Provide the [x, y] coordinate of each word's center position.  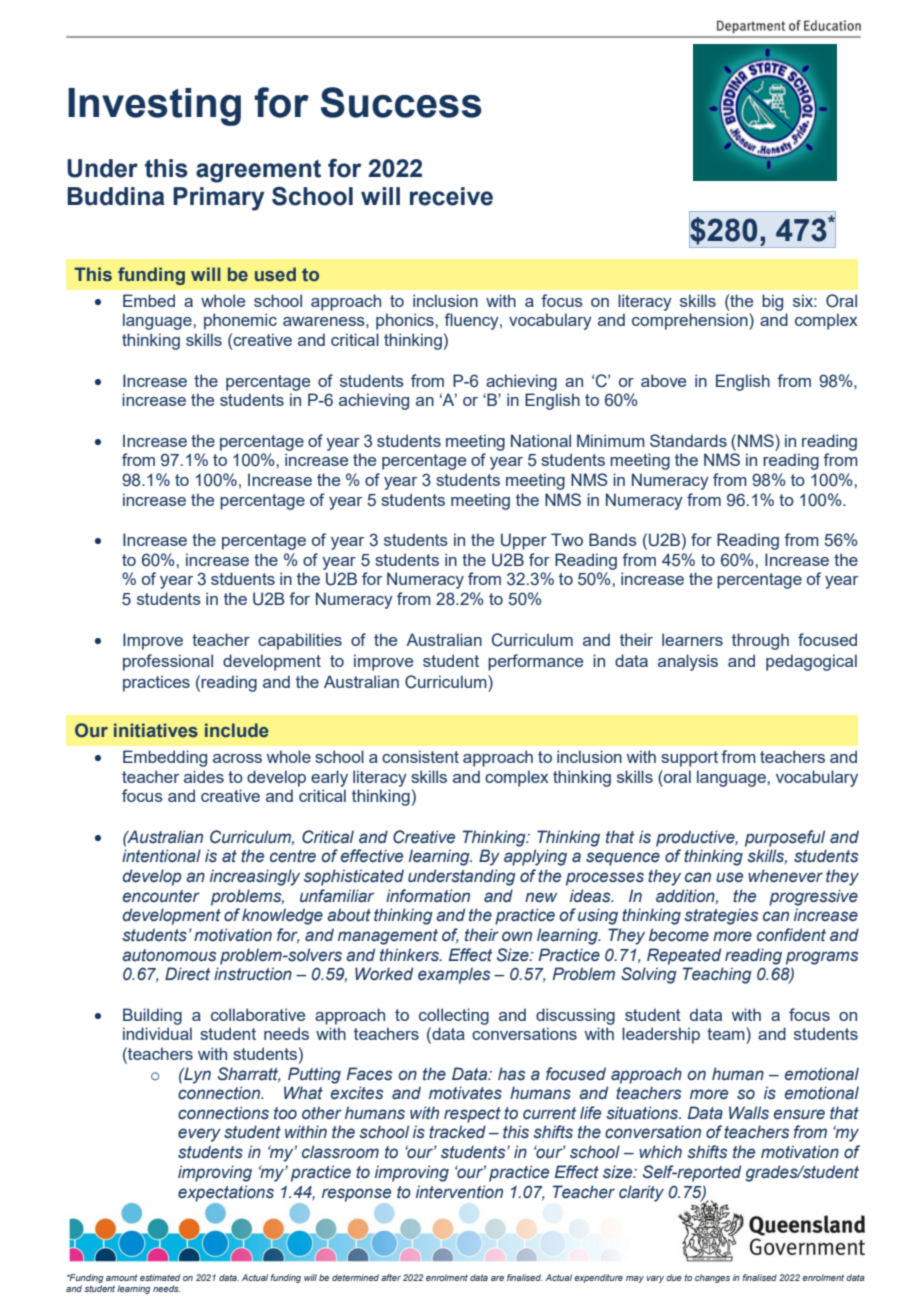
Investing [154, 107]
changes [712, 1278]
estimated [160, 1277]
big [772, 302]
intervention [459, 1192]
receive [451, 196]
